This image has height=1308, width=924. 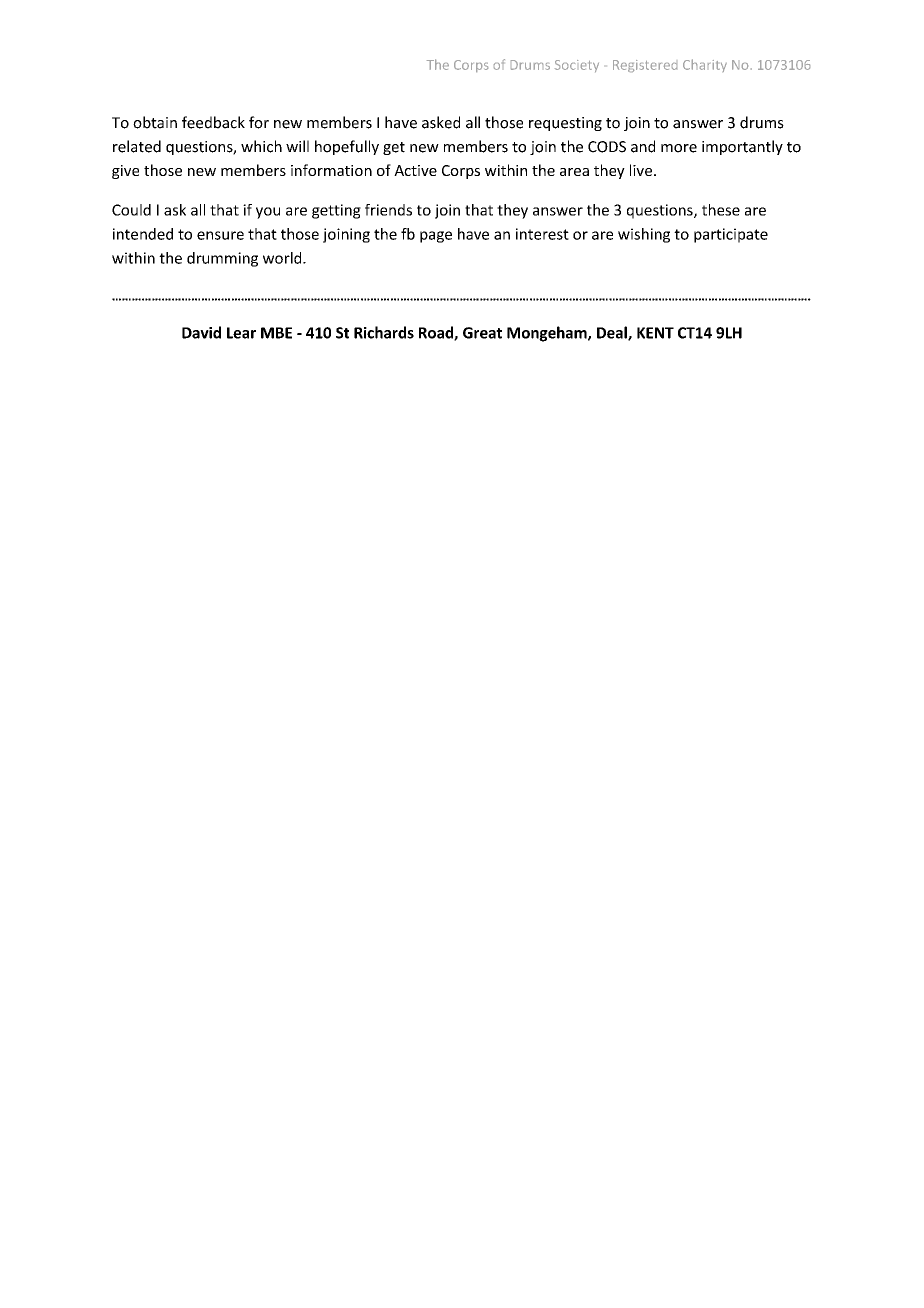 What do you see at coordinates (645, 66) in the image?
I see `Registered` at bounding box center [645, 66].
